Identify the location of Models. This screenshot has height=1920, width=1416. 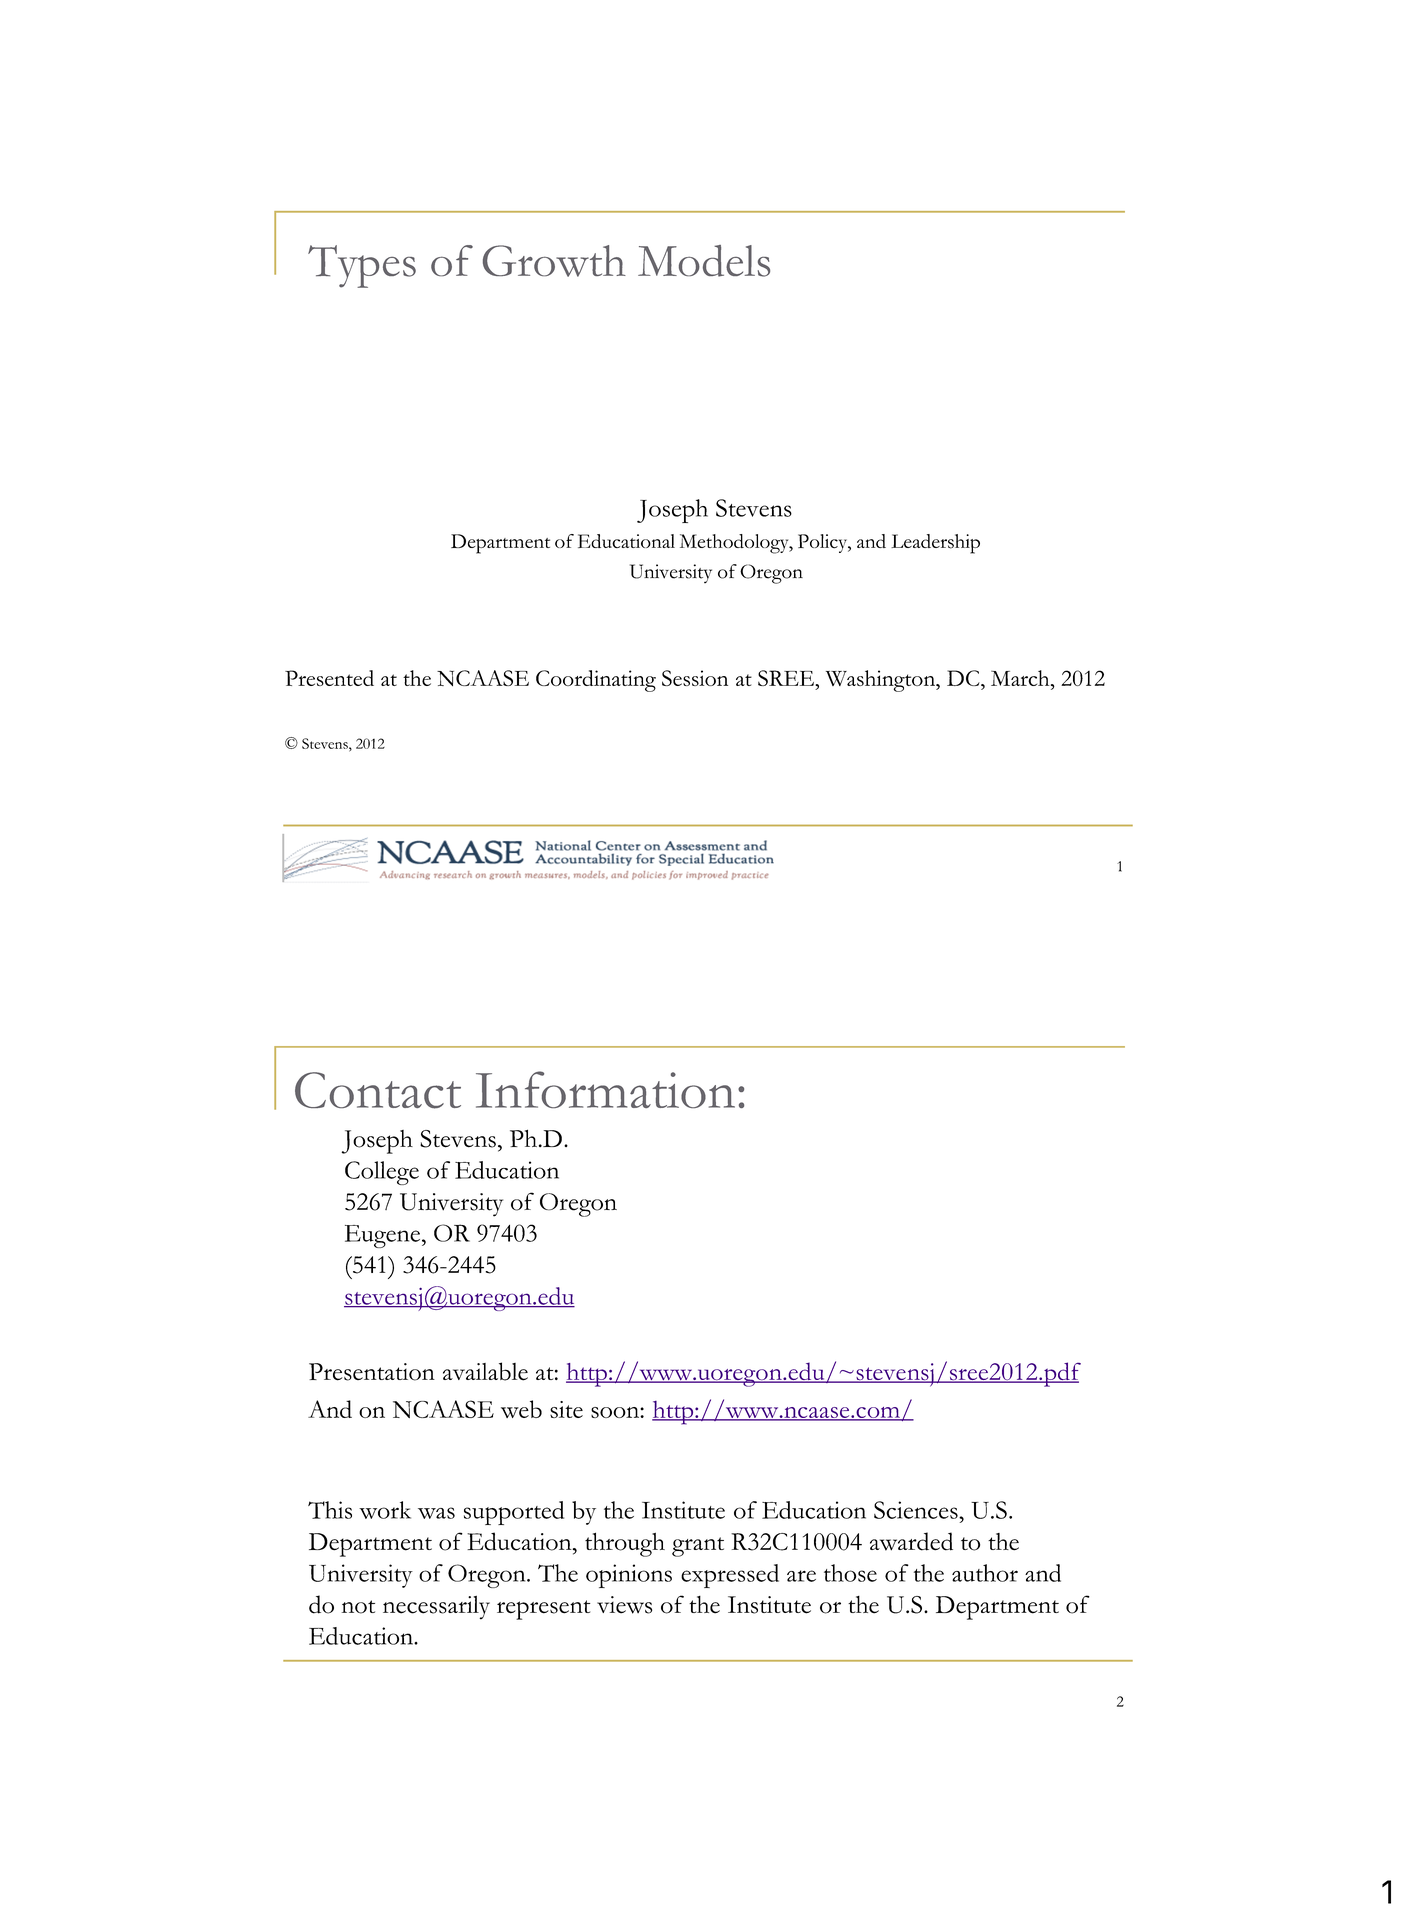
(704, 261).
